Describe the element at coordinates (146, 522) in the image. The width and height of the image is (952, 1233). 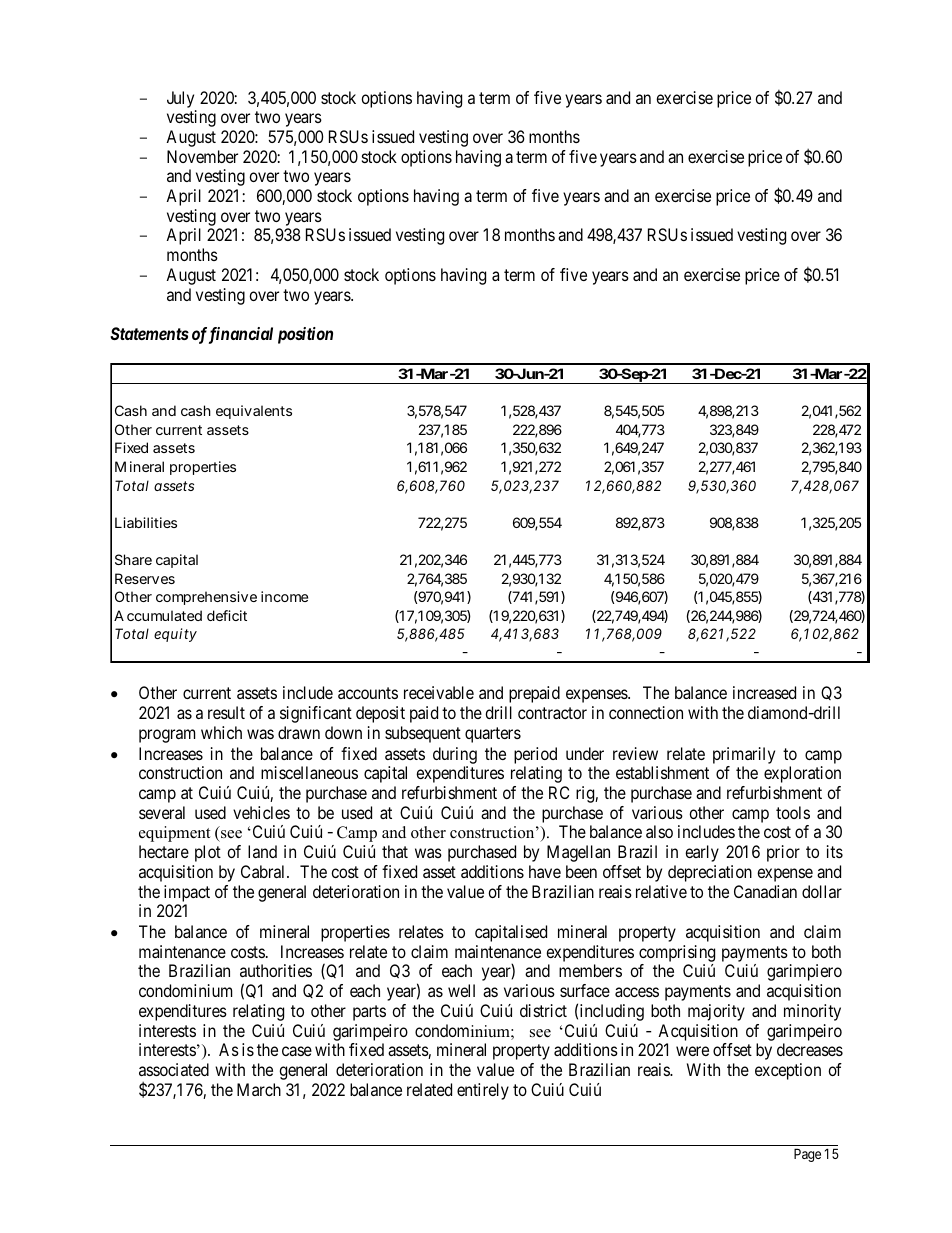
I see `Liabilities` at that location.
